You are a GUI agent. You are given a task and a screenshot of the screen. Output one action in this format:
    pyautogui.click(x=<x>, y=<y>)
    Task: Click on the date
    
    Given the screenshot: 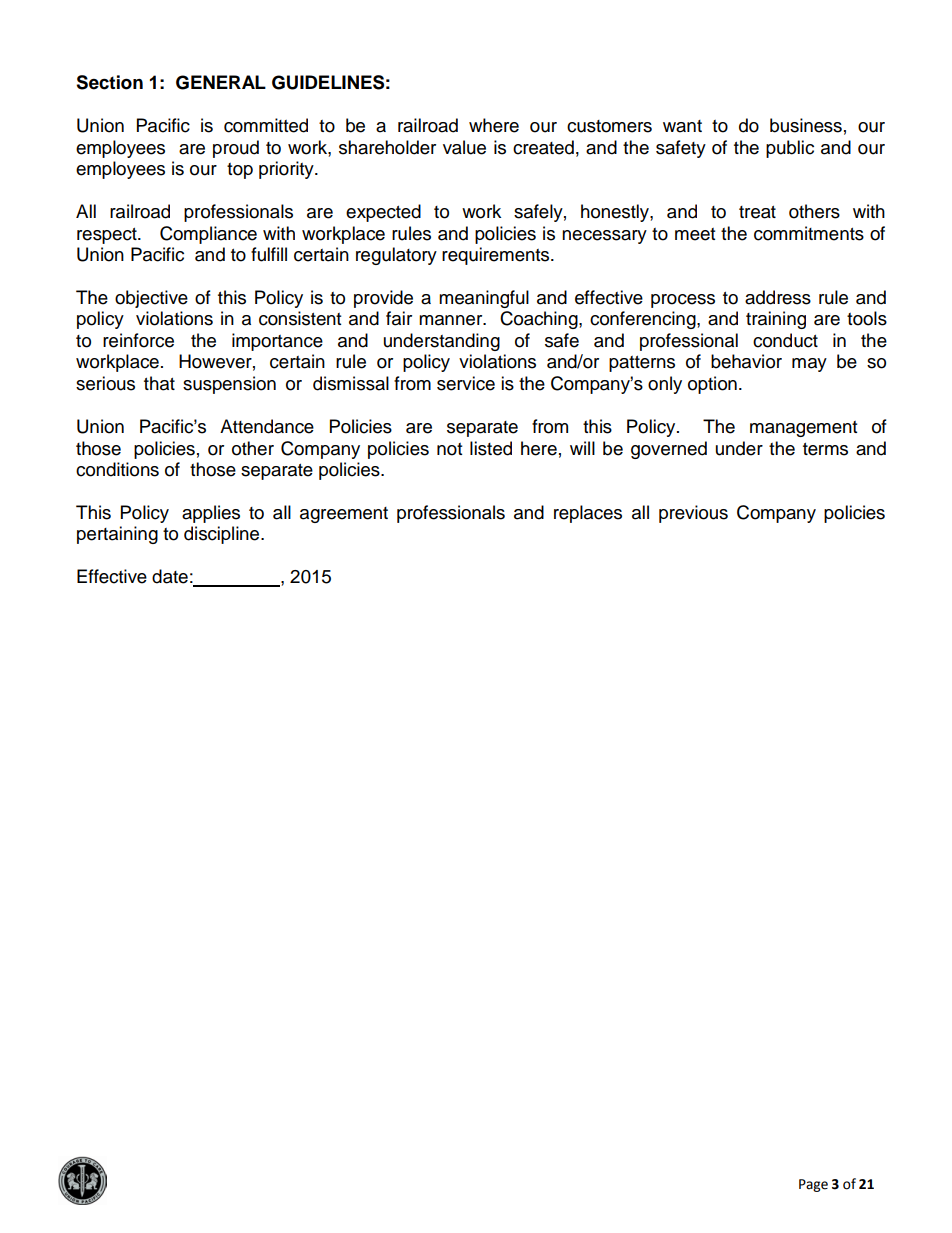 What is the action you would take?
    pyautogui.click(x=170, y=576)
